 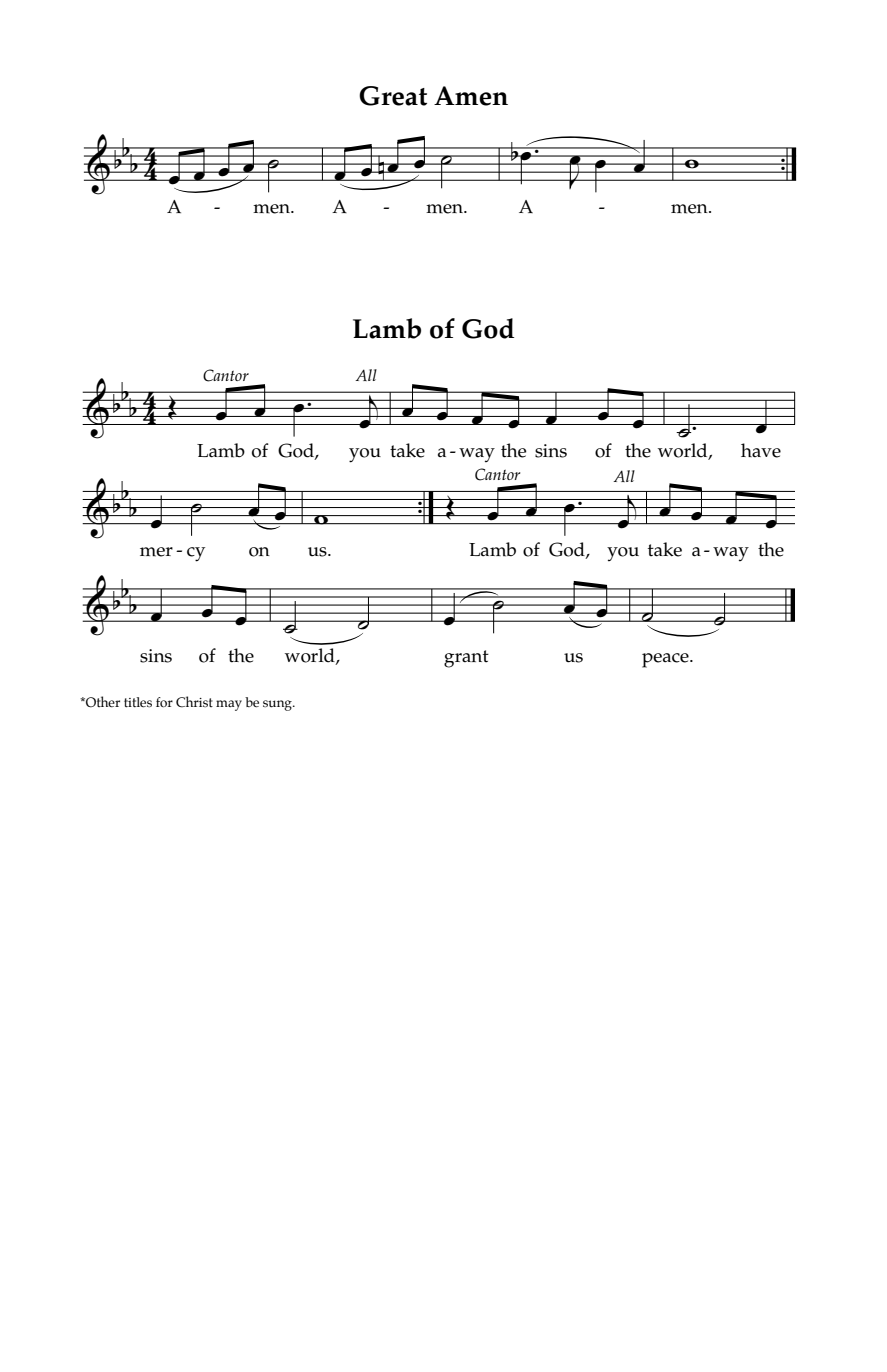 What do you see at coordinates (164, 702) in the image?
I see `for` at bounding box center [164, 702].
